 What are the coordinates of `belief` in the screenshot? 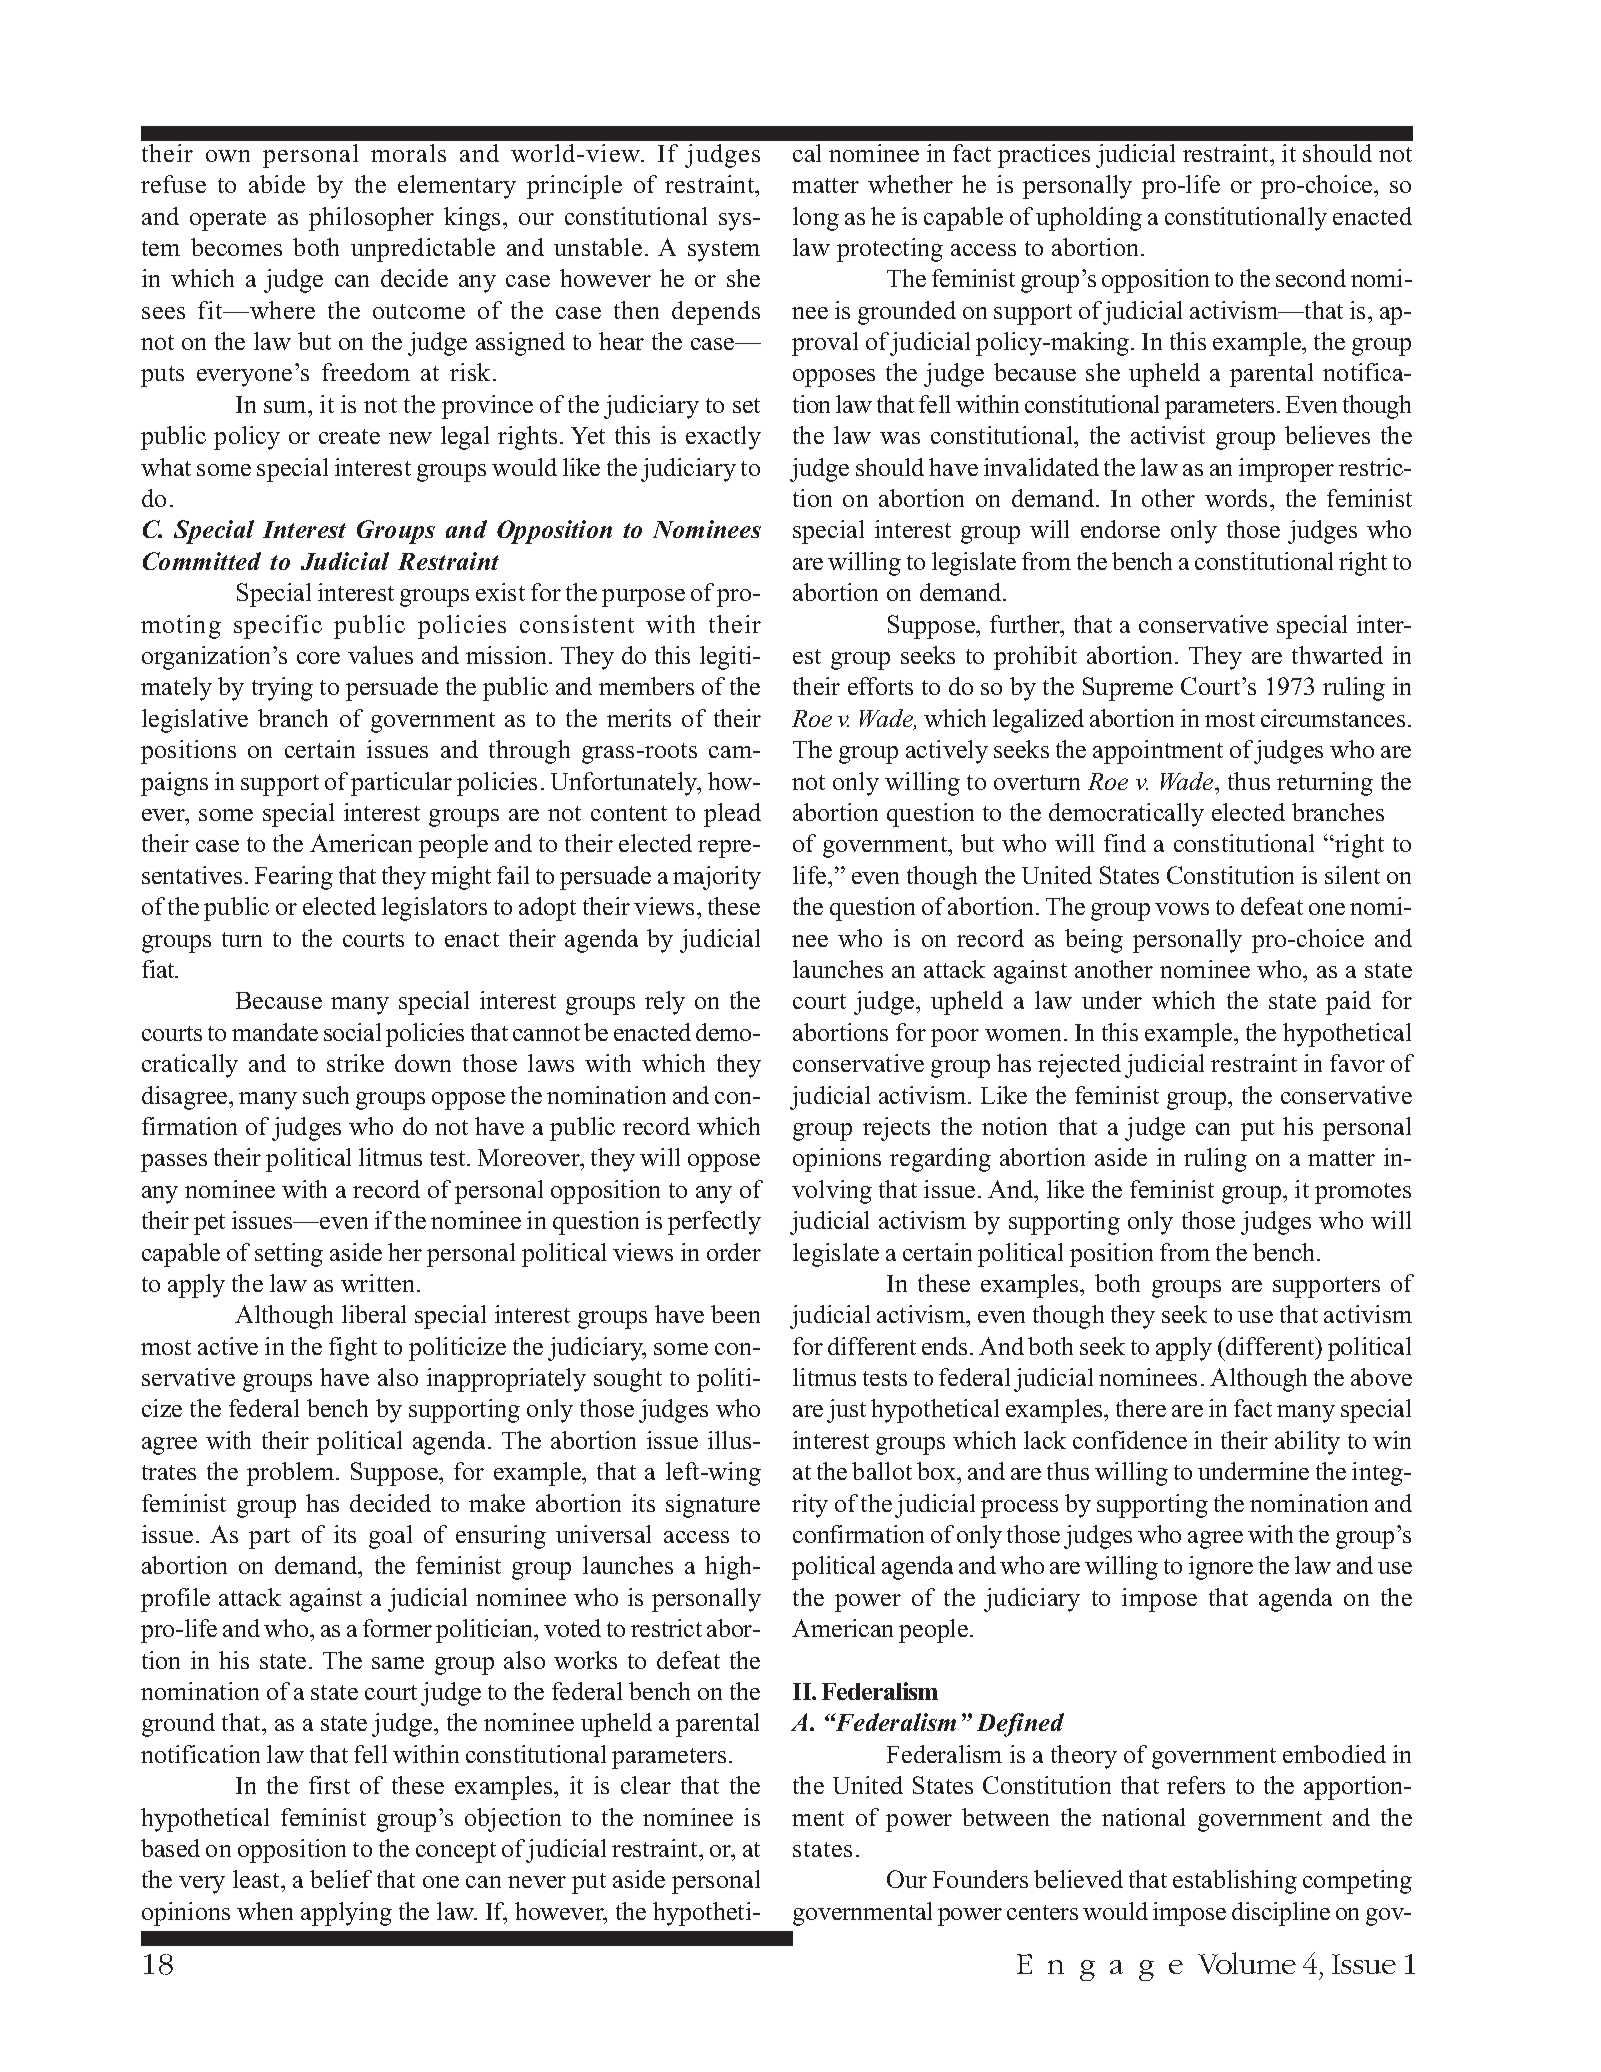 It's located at (341, 1879).
